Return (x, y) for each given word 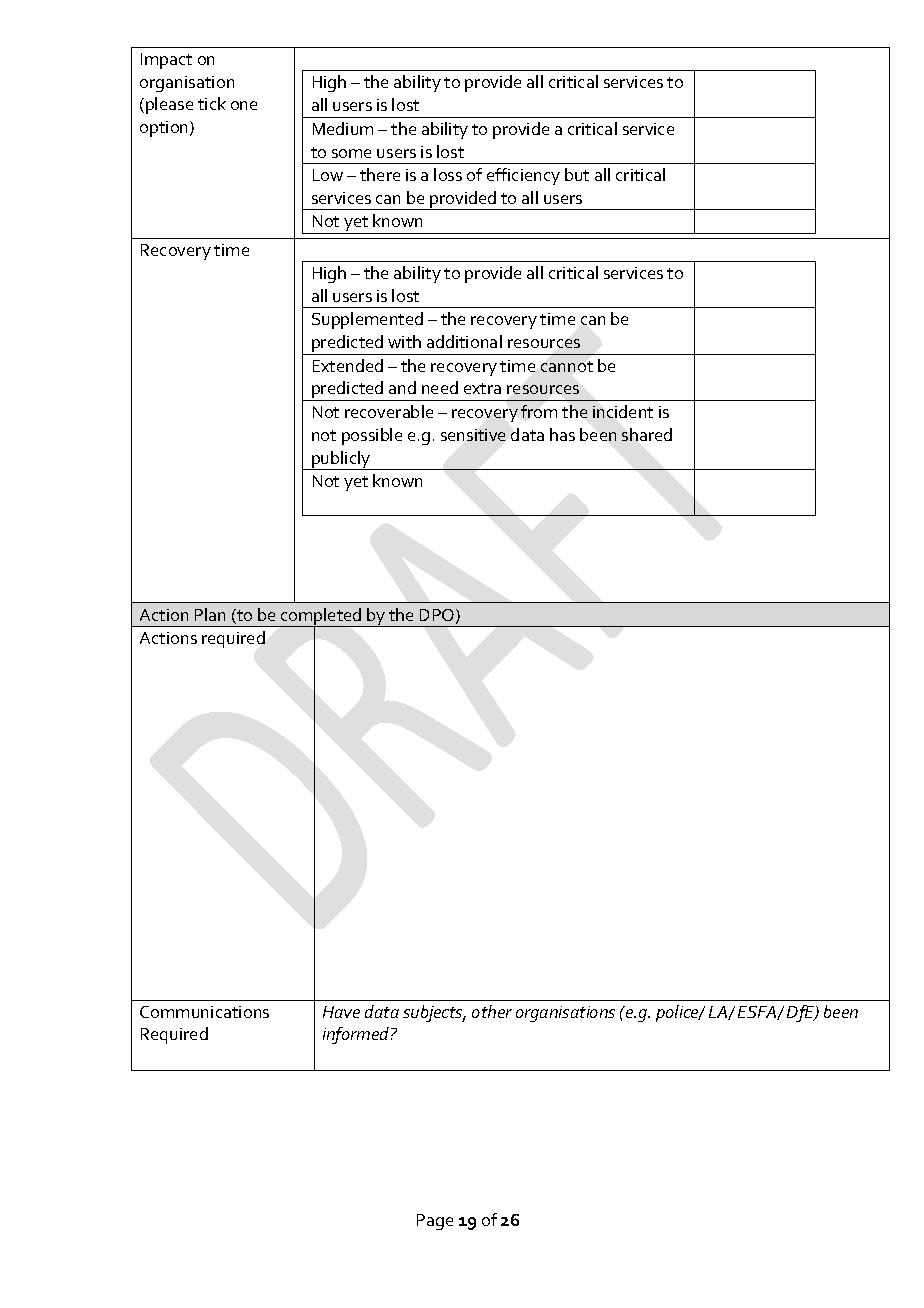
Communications (204, 1012)
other (492, 1011)
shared (647, 434)
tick (212, 103)
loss (448, 174)
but (577, 174)
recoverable (389, 411)
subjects (434, 1013)
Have (341, 1012)
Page (435, 1222)
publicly (341, 460)
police (679, 1013)
